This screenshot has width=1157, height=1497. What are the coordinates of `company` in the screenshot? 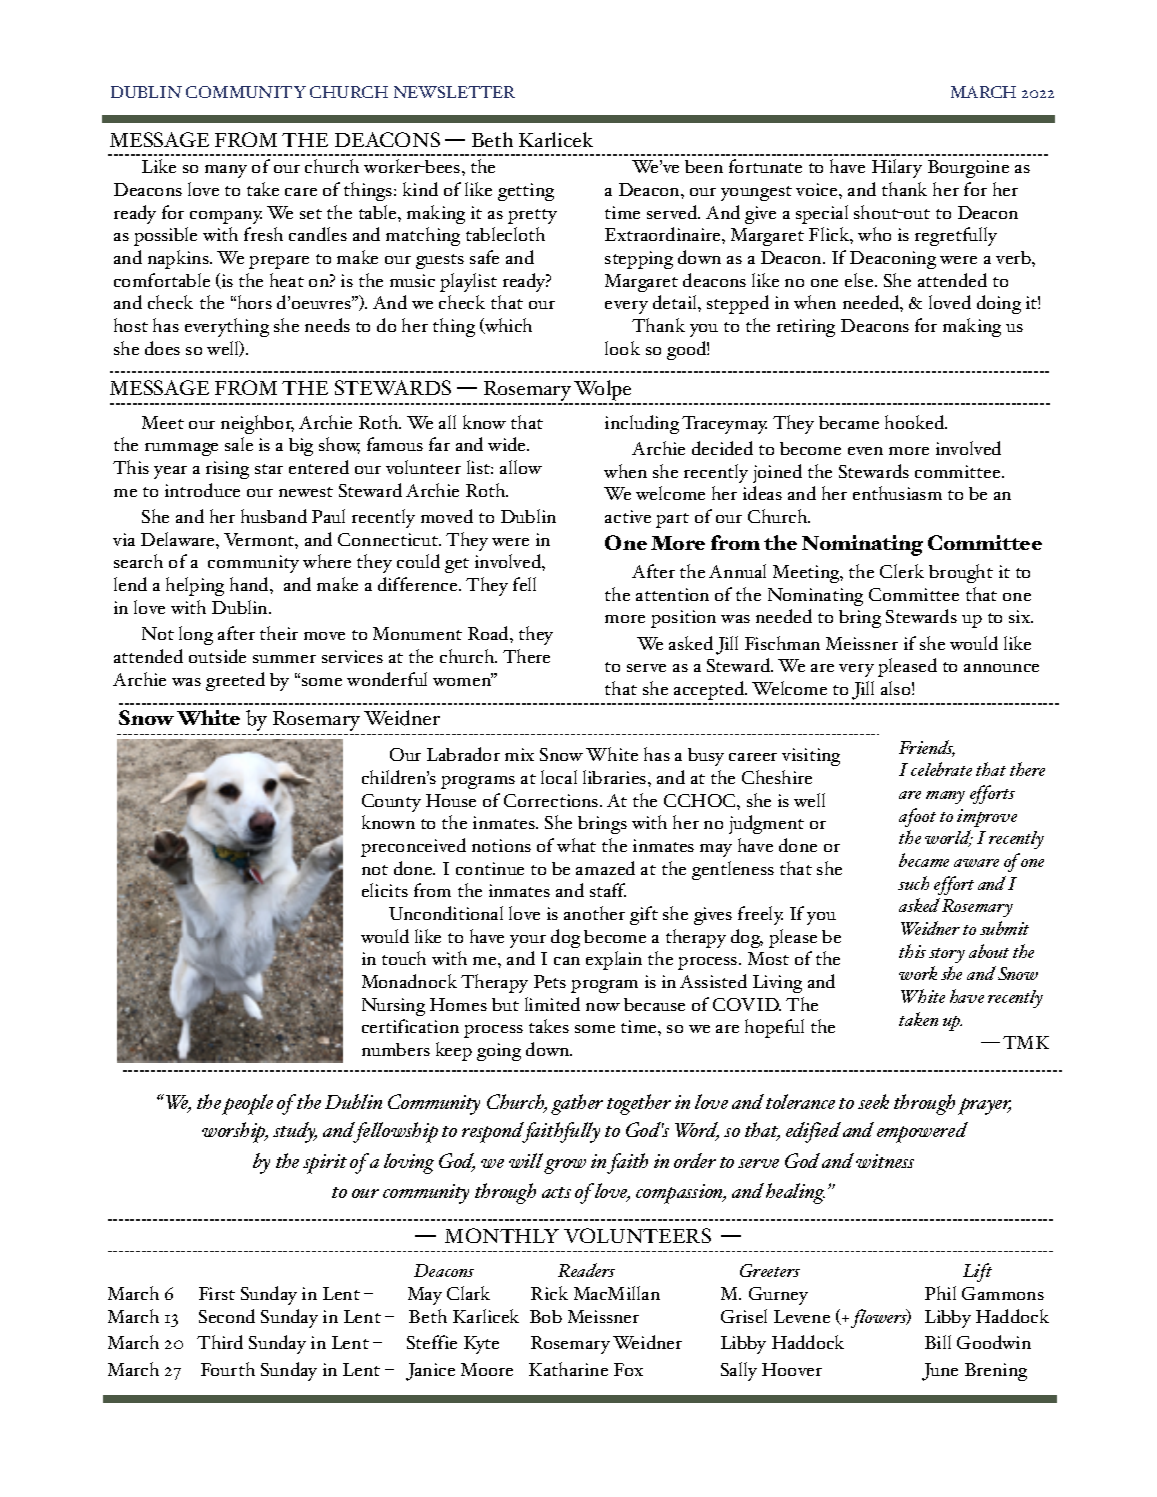 It's located at (226, 217).
